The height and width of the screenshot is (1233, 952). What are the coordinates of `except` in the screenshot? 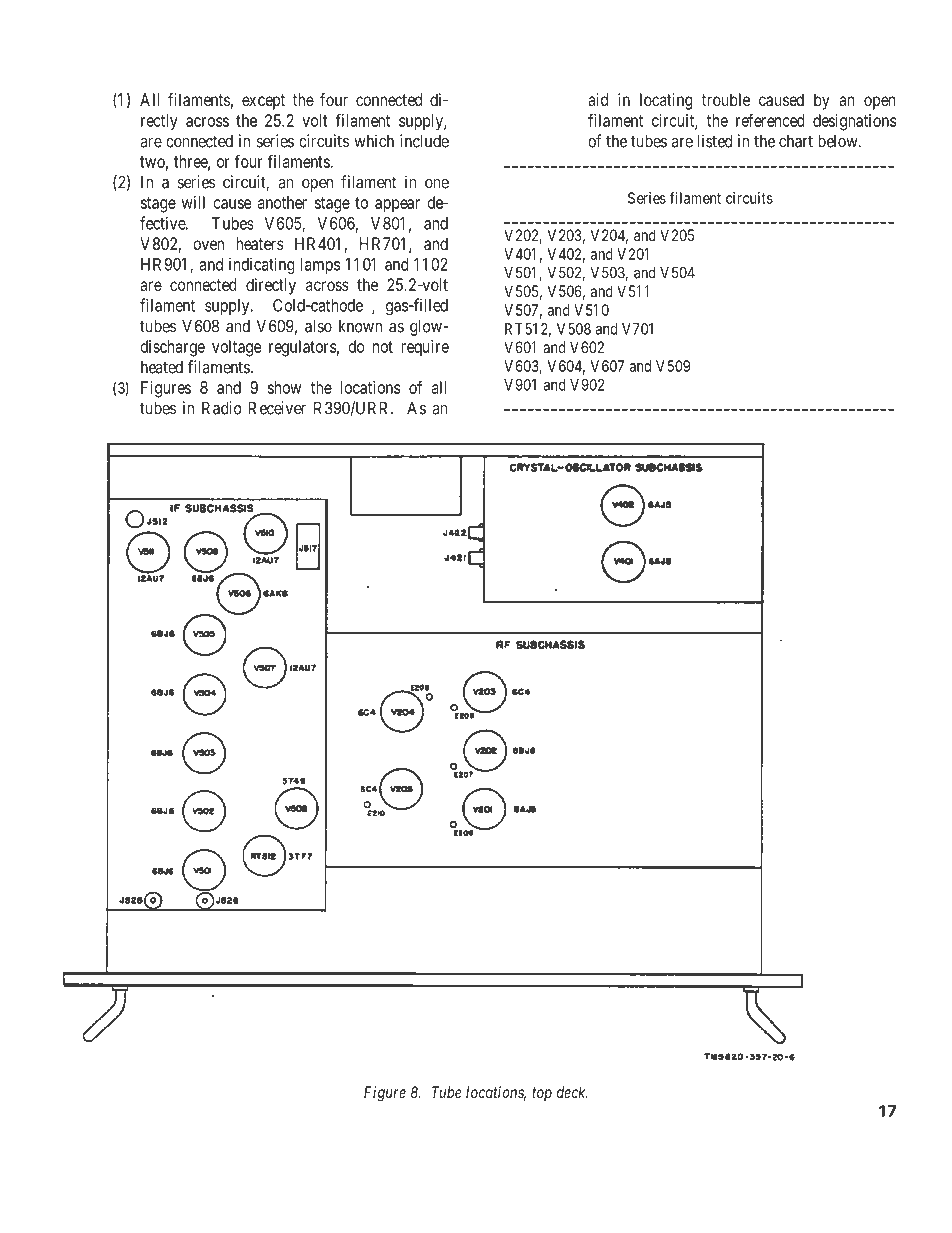 It's located at (263, 102).
